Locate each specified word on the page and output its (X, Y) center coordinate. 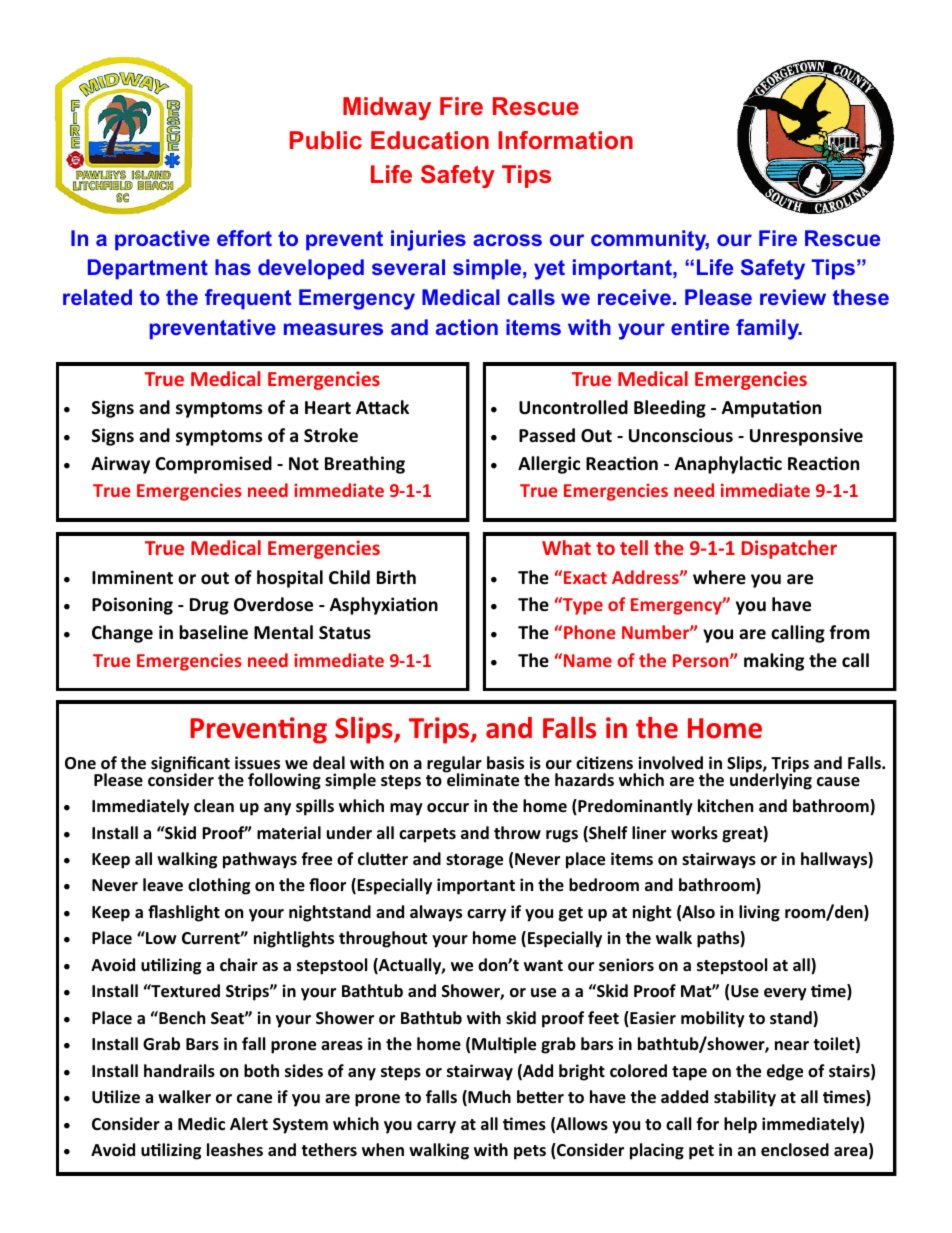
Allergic (549, 465)
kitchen (725, 806)
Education (430, 140)
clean (214, 806)
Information (565, 140)
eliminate (482, 779)
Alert (249, 1124)
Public (326, 140)
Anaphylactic (728, 465)
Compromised (213, 465)
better (540, 1097)
